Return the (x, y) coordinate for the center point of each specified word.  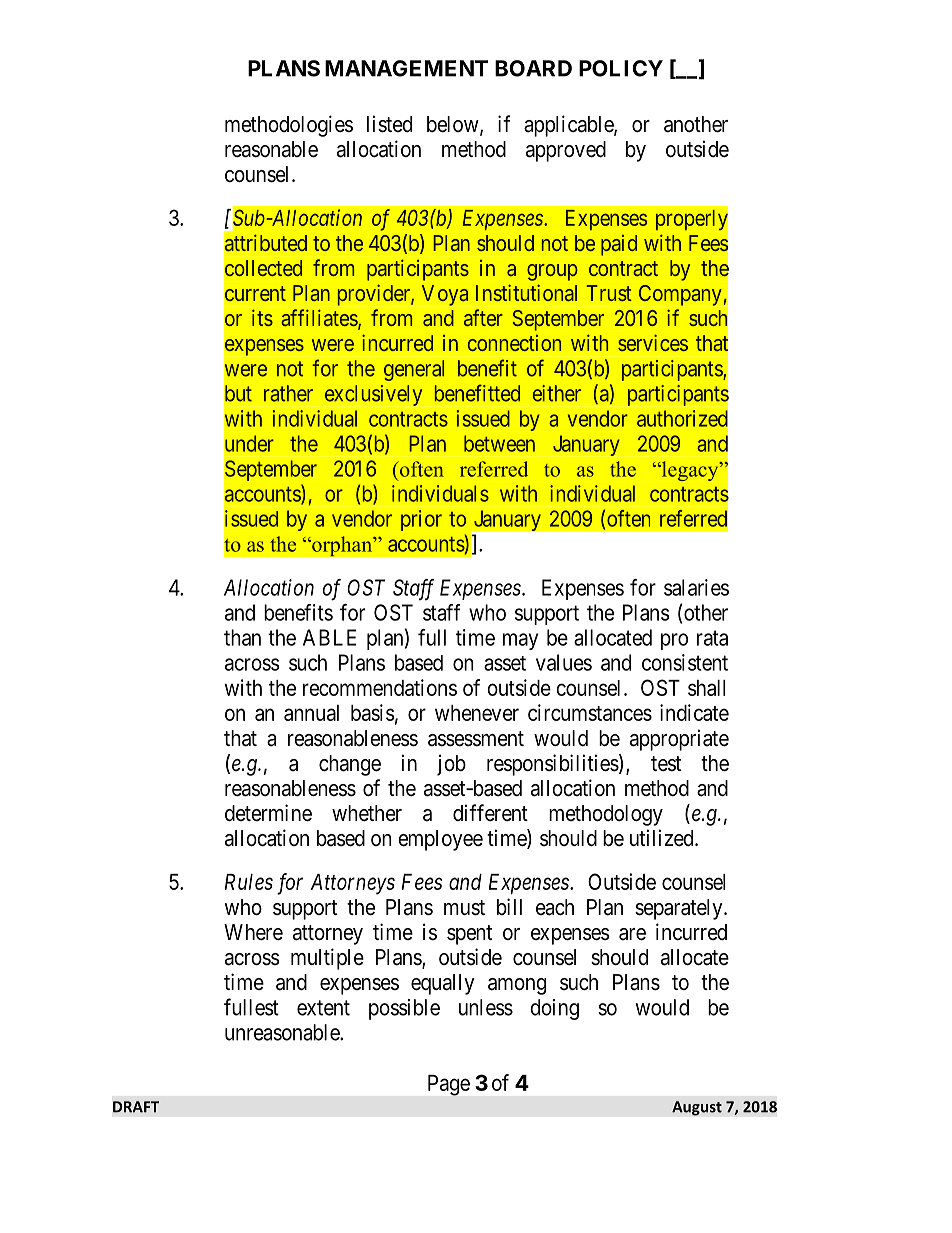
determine (268, 813)
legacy (690, 471)
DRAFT (136, 1107)
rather (288, 393)
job (451, 765)
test (666, 764)
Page (449, 1085)
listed (389, 124)
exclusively (373, 395)
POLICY (621, 68)
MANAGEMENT (406, 68)
